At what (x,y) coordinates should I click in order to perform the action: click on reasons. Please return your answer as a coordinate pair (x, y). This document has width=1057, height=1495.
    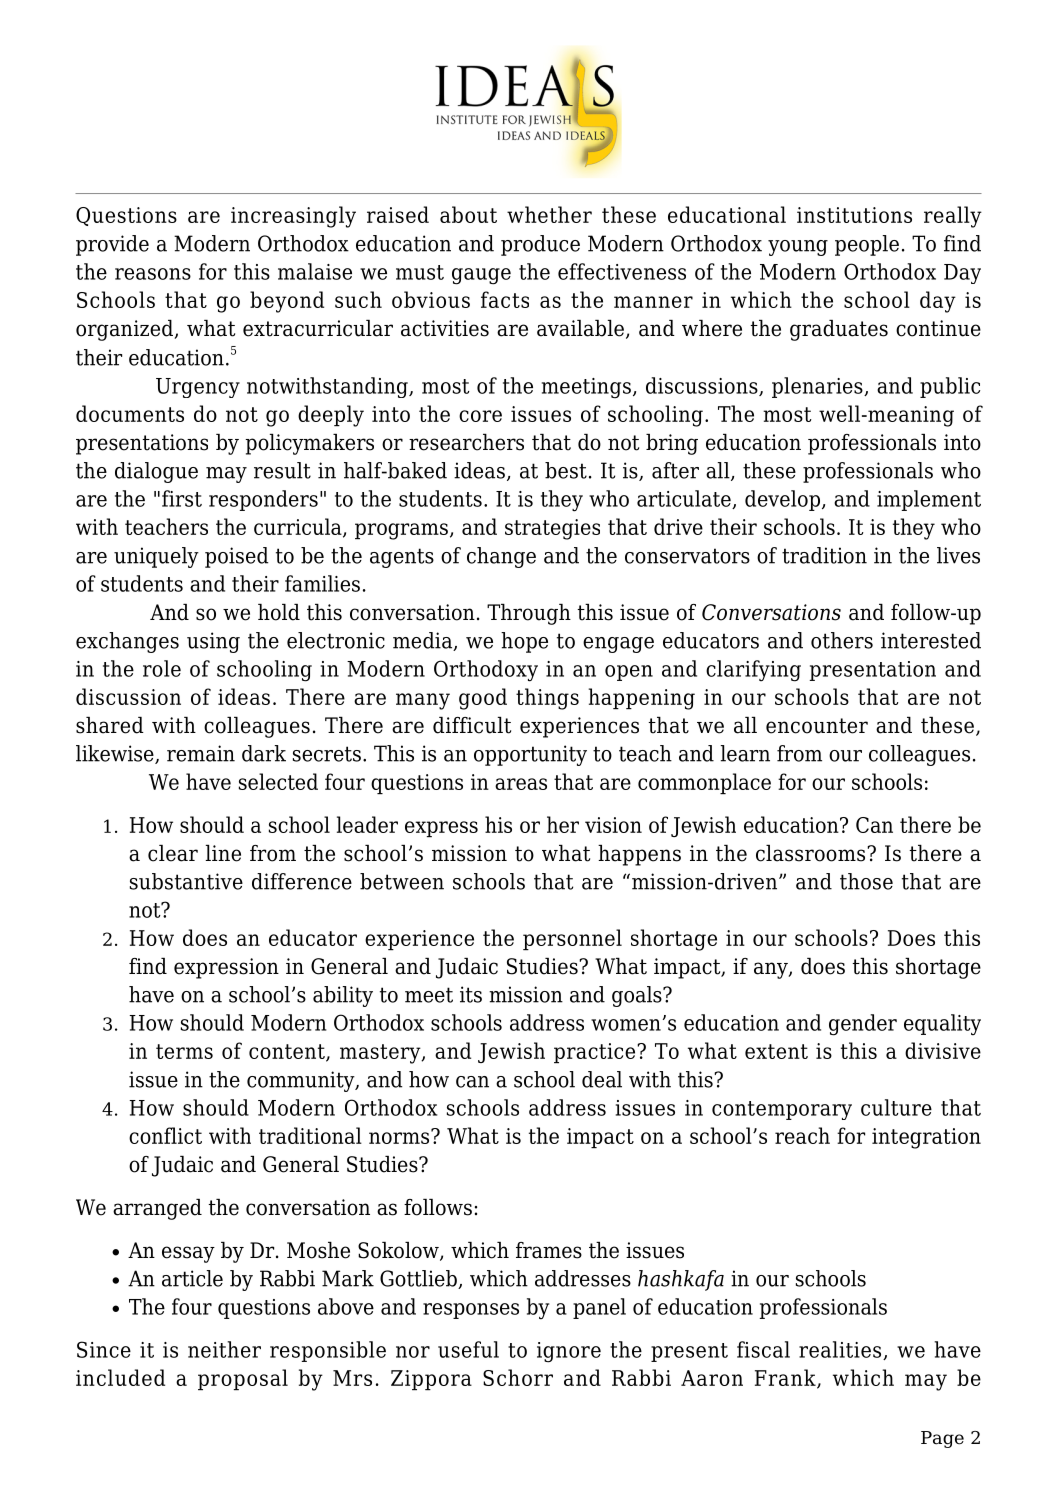
    Looking at the image, I should click on (153, 274).
